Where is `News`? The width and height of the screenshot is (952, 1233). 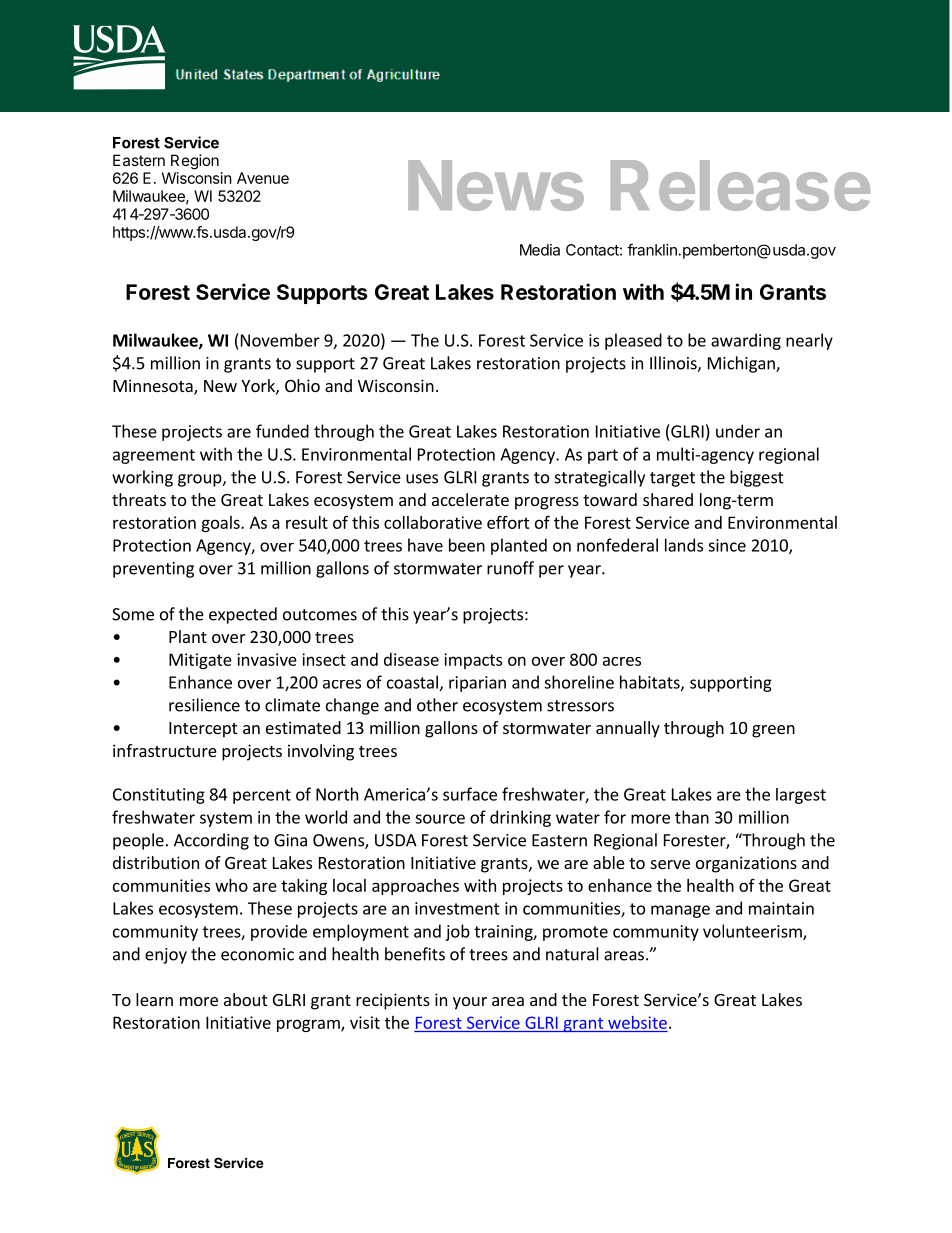 News is located at coordinates (496, 185).
